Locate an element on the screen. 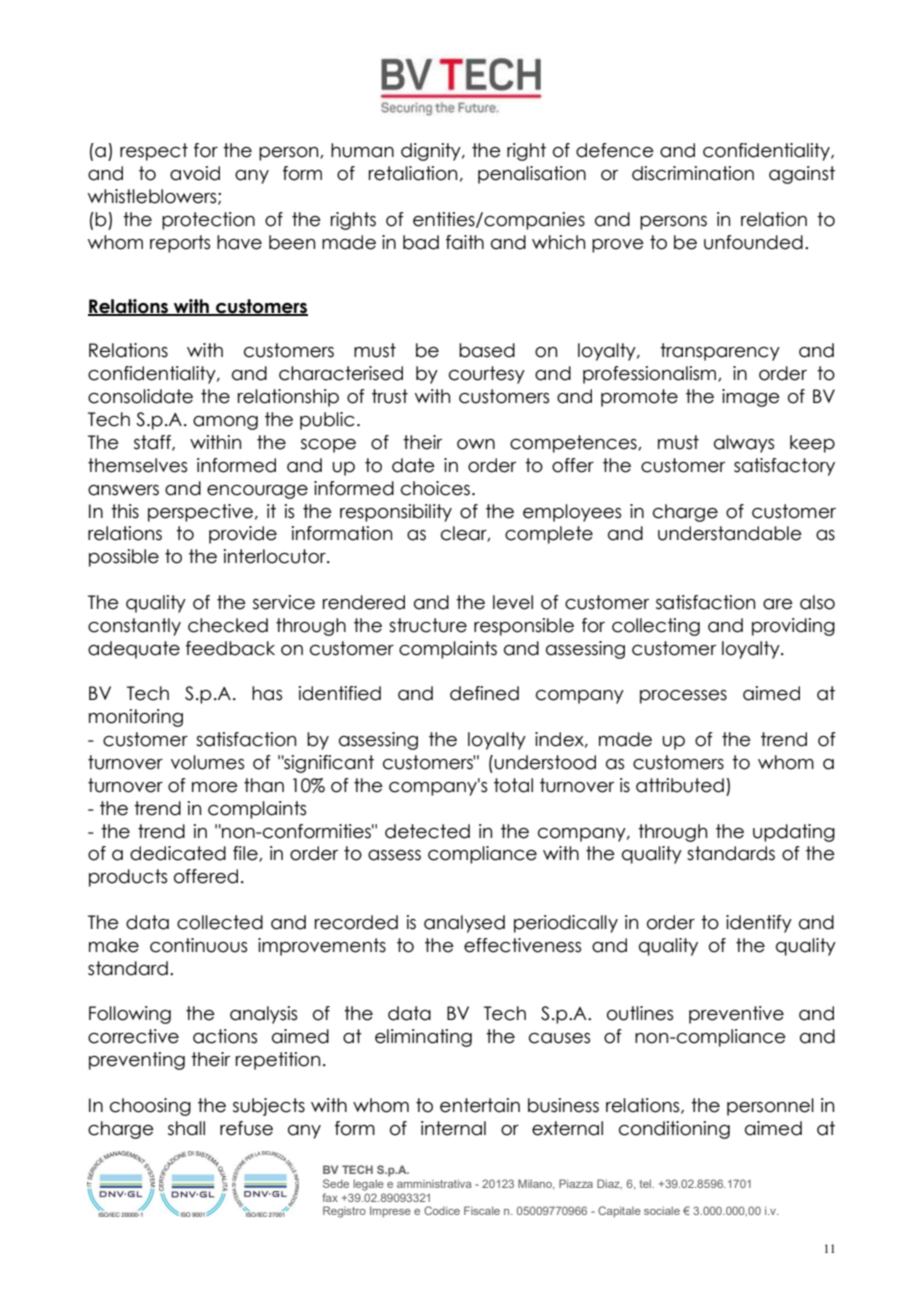  collected is located at coordinates (220, 922).
